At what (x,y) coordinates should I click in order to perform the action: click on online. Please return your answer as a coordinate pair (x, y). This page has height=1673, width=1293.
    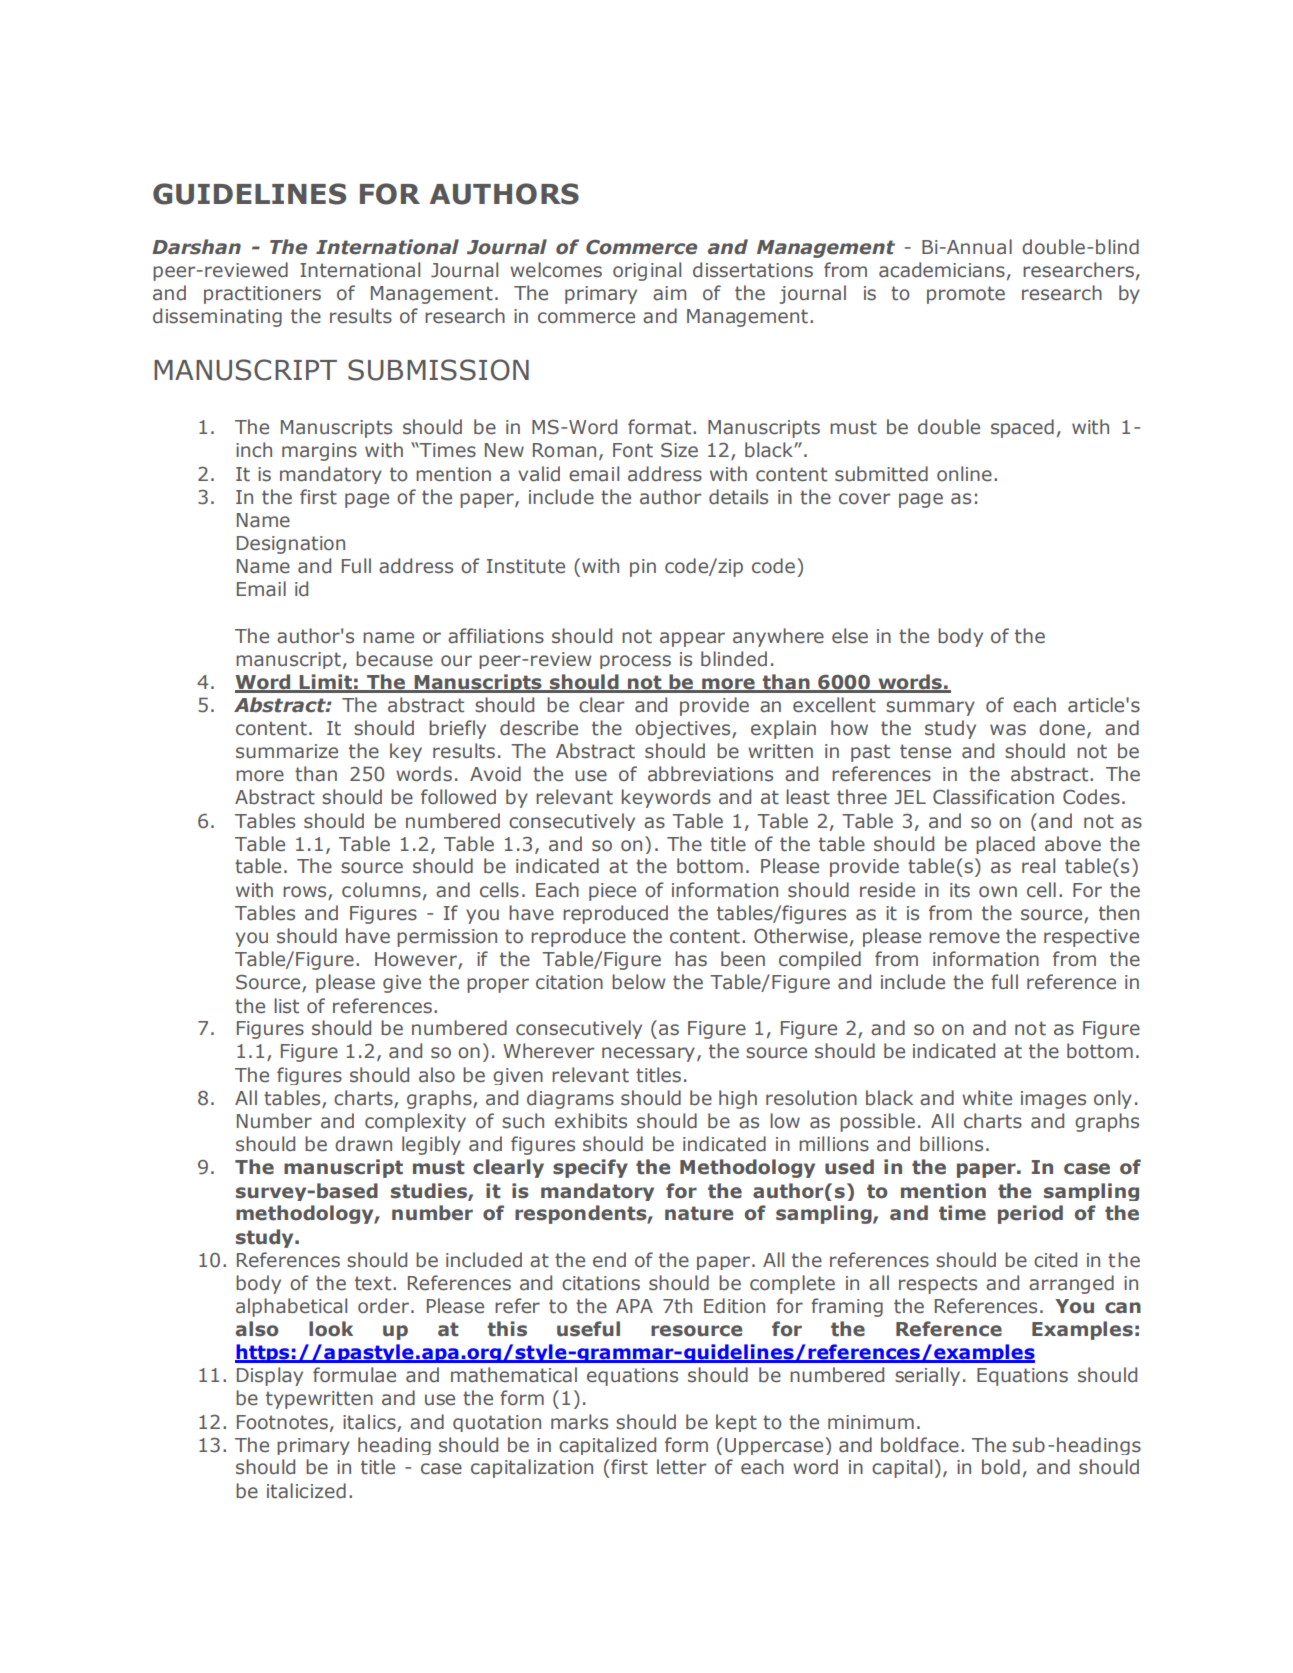
    Looking at the image, I should click on (964, 474).
